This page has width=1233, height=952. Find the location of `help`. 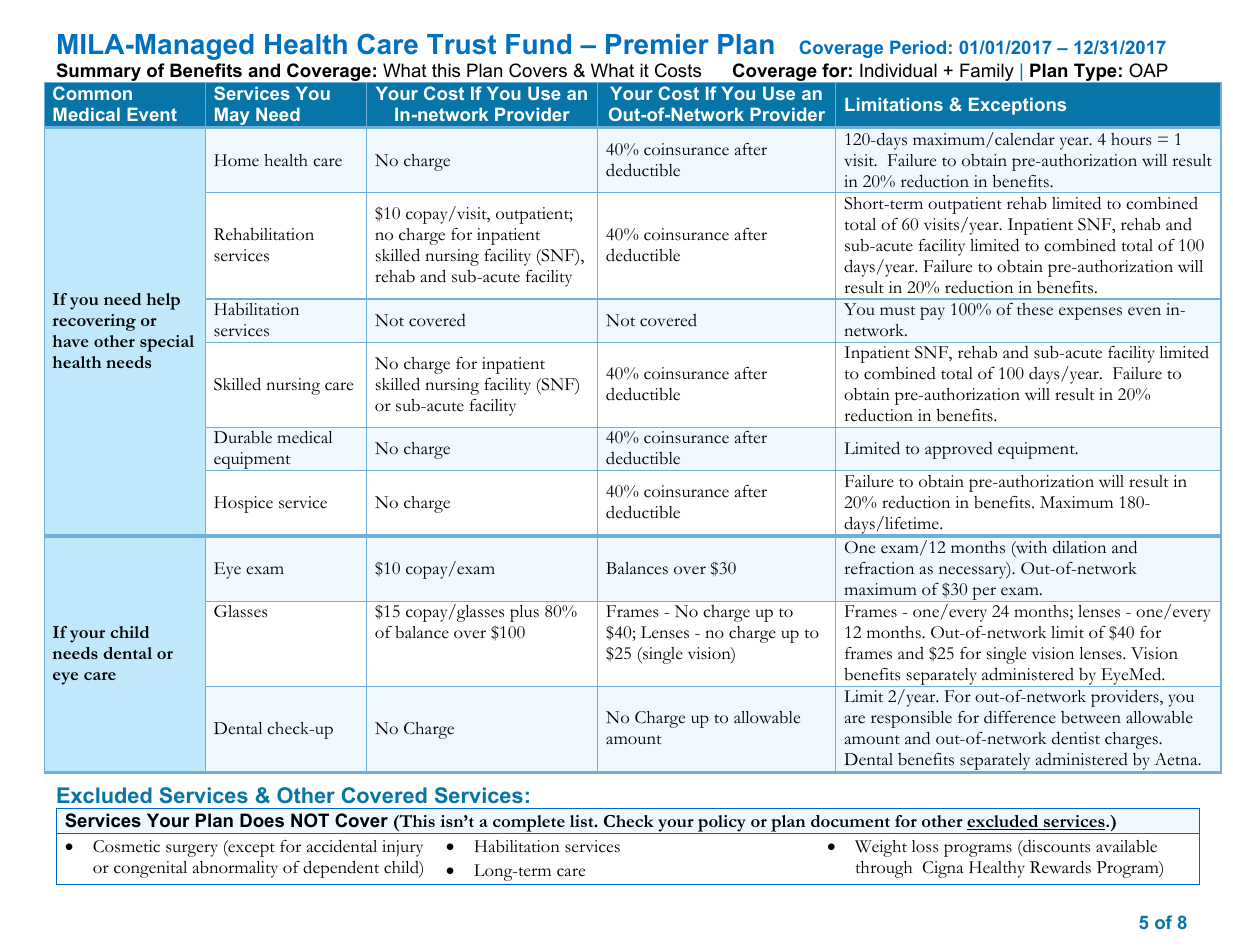

help is located at coordinates (163, 301).
